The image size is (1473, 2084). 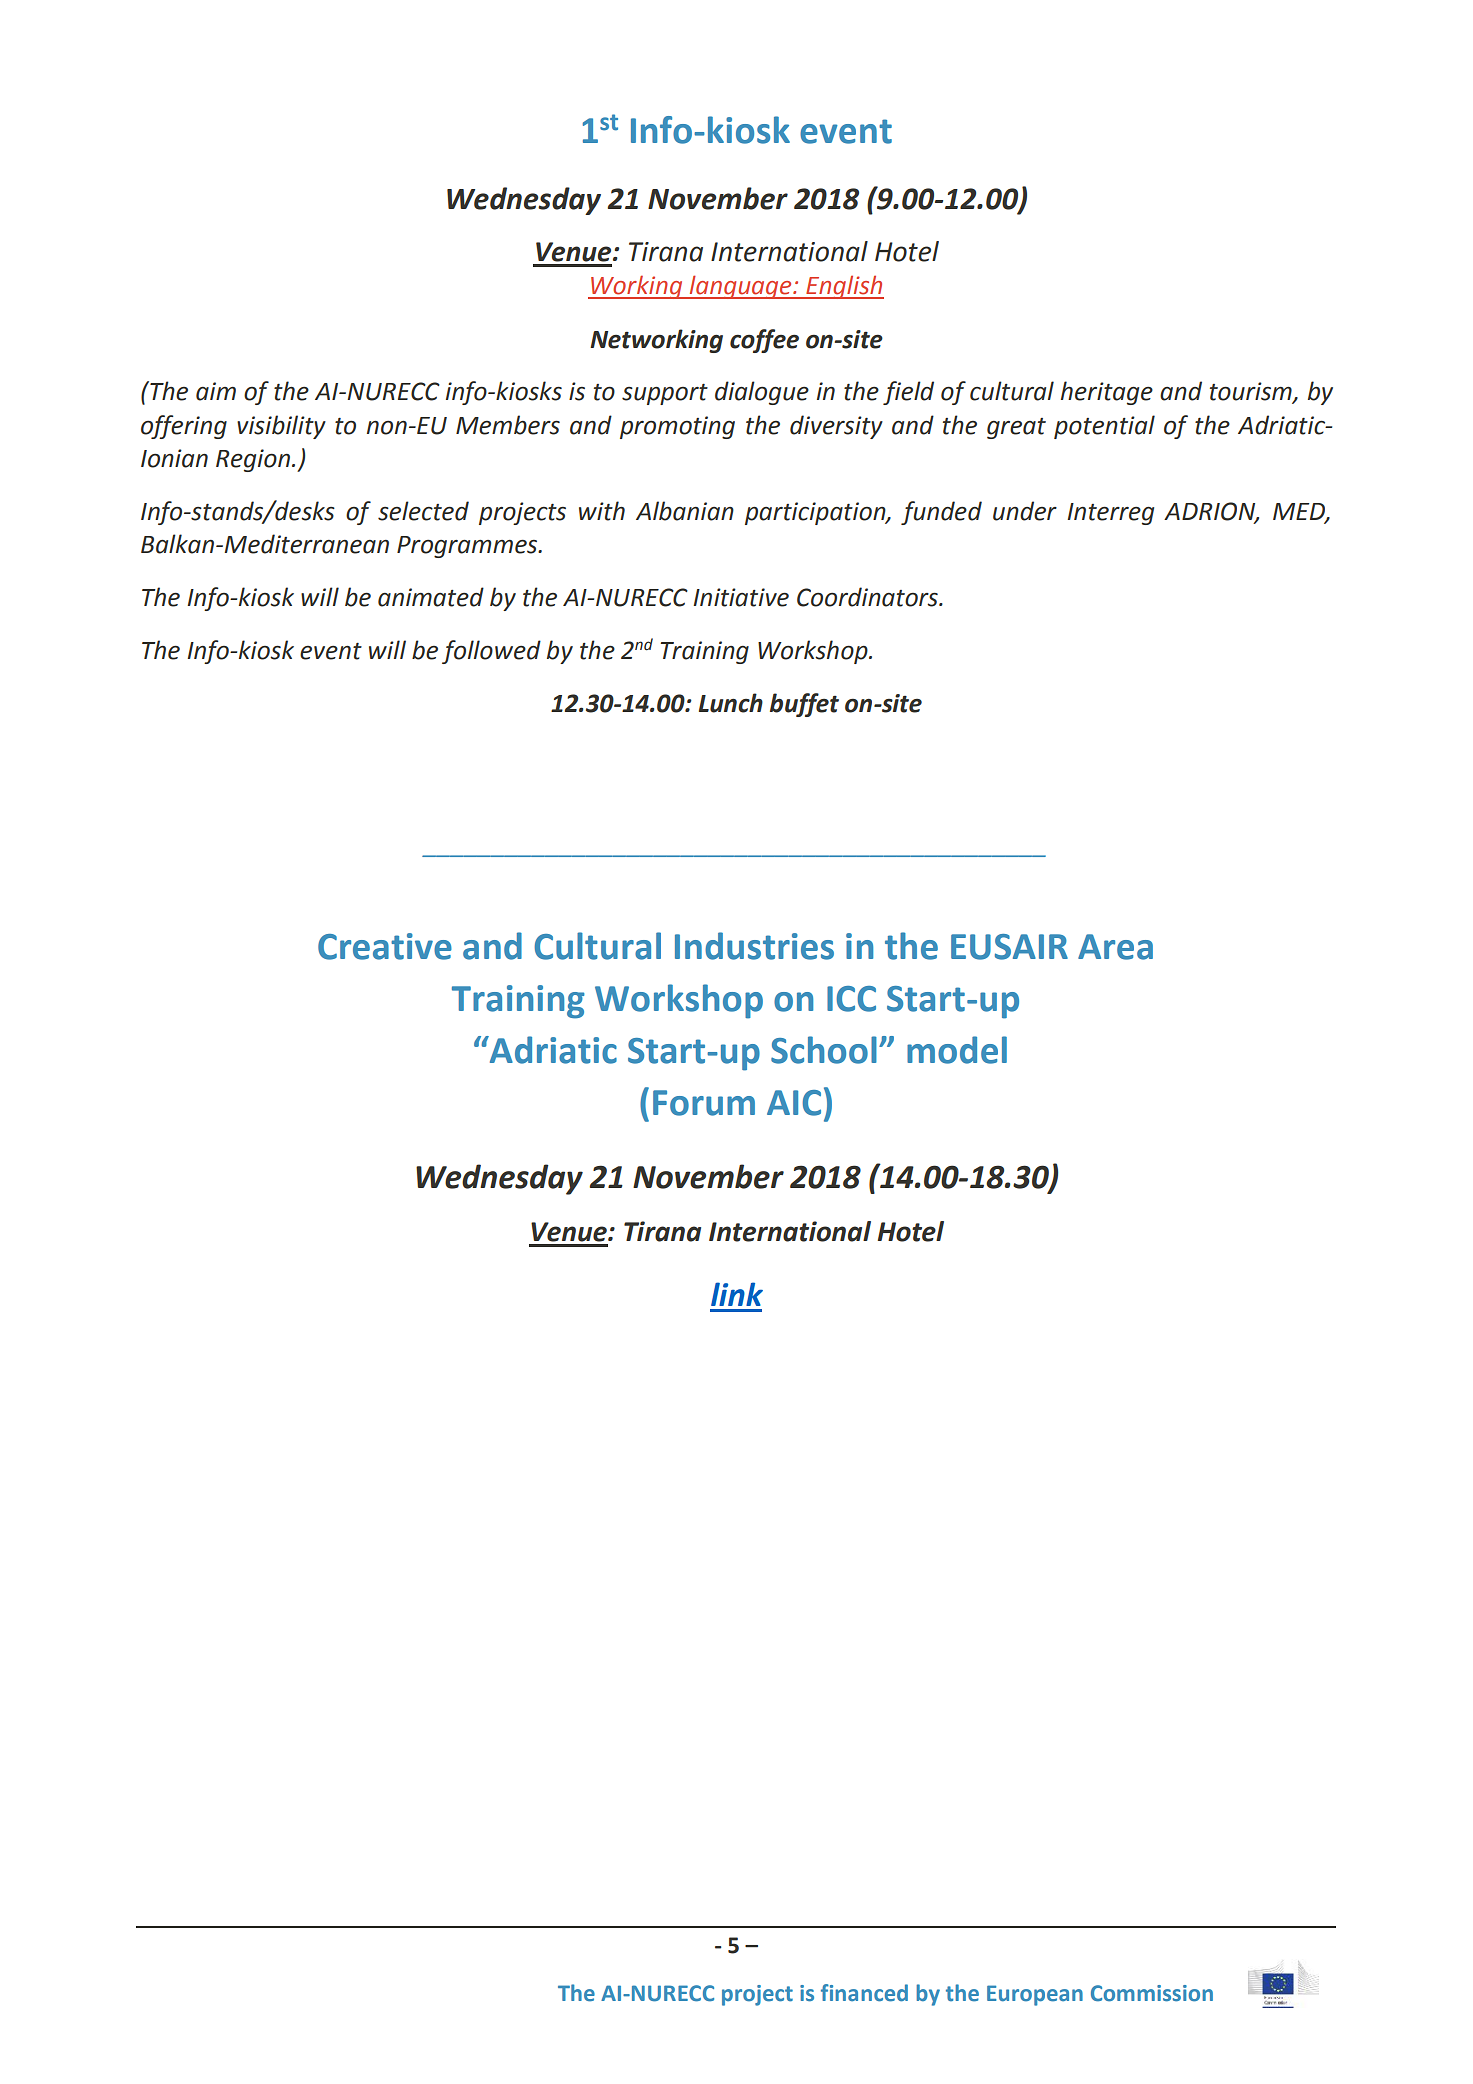 What do you see at coordinates (957, 1050) in the page?
I see `model` at bounding box center [957, 1050].
